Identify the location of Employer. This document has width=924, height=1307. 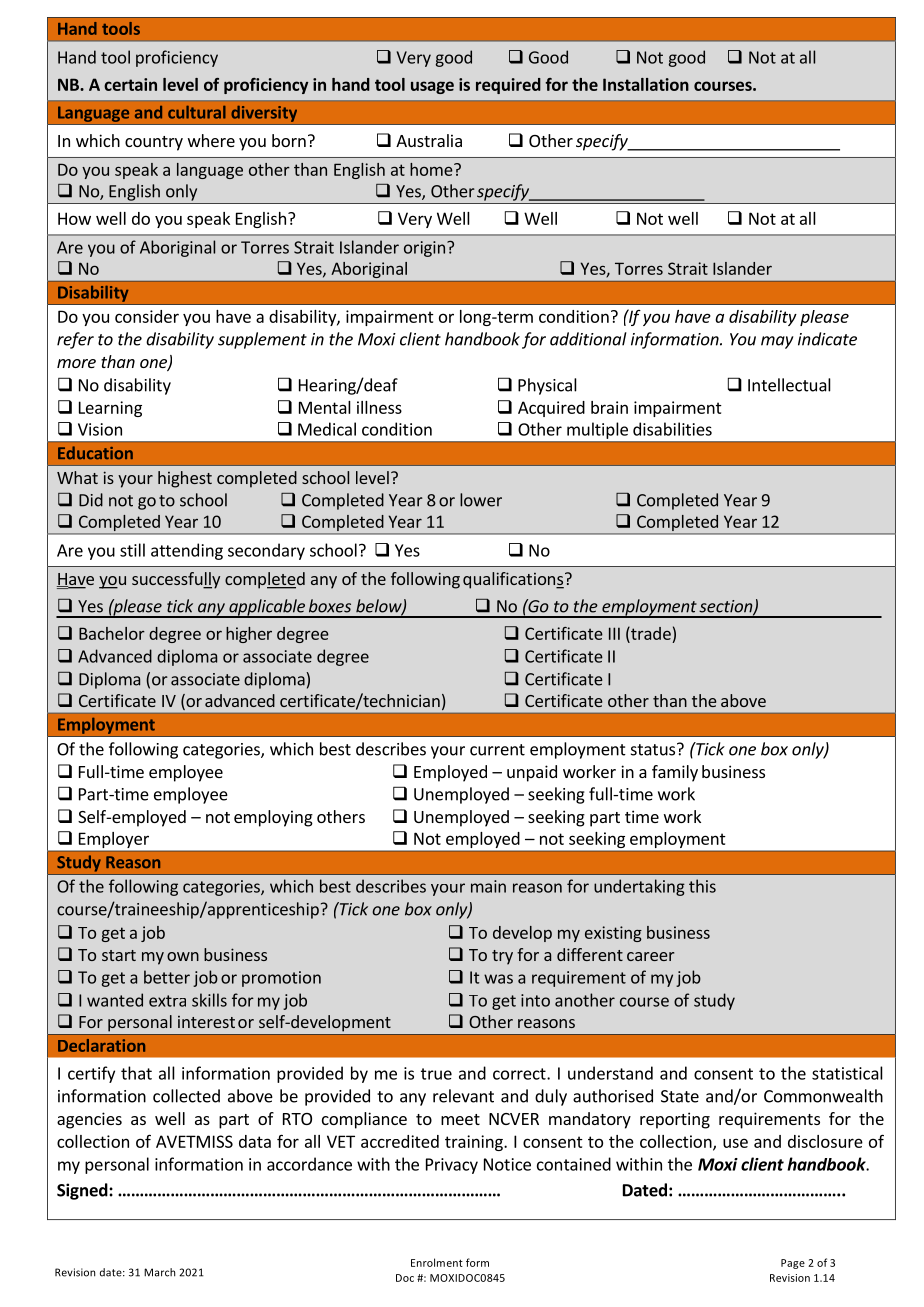
(114, 840).
